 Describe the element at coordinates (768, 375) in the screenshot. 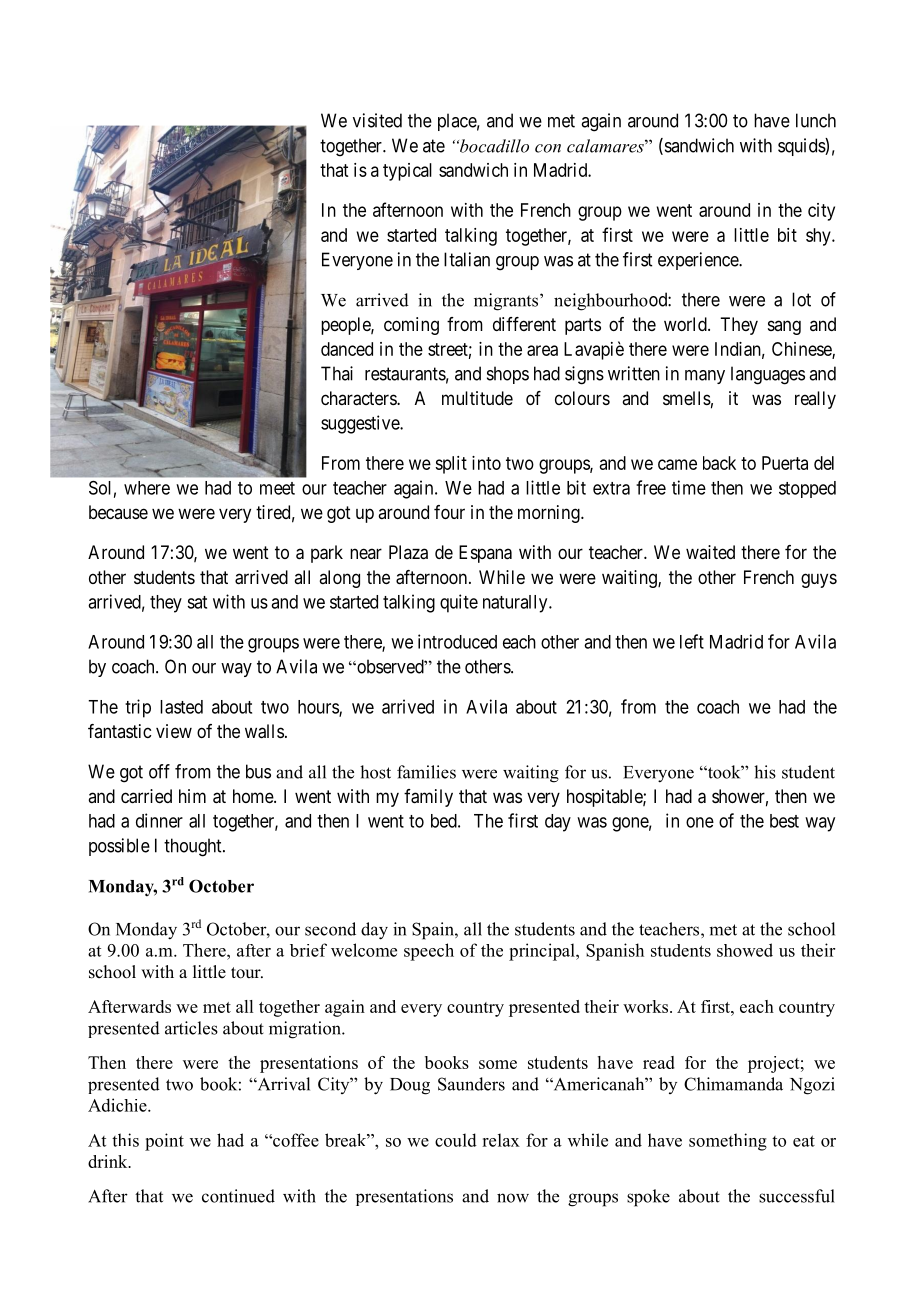

I see `languages` at that location.
